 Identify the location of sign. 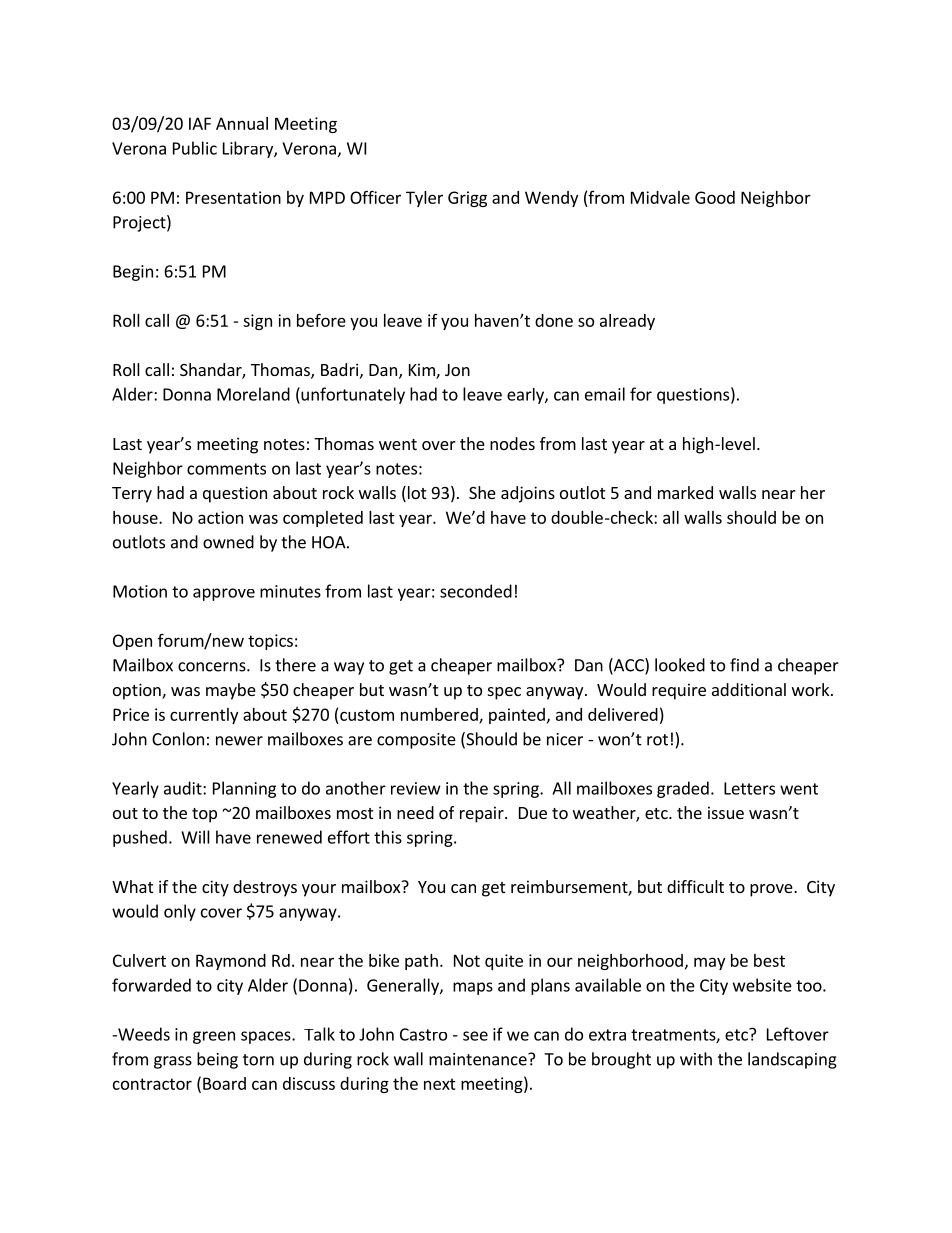
(257, 322).
